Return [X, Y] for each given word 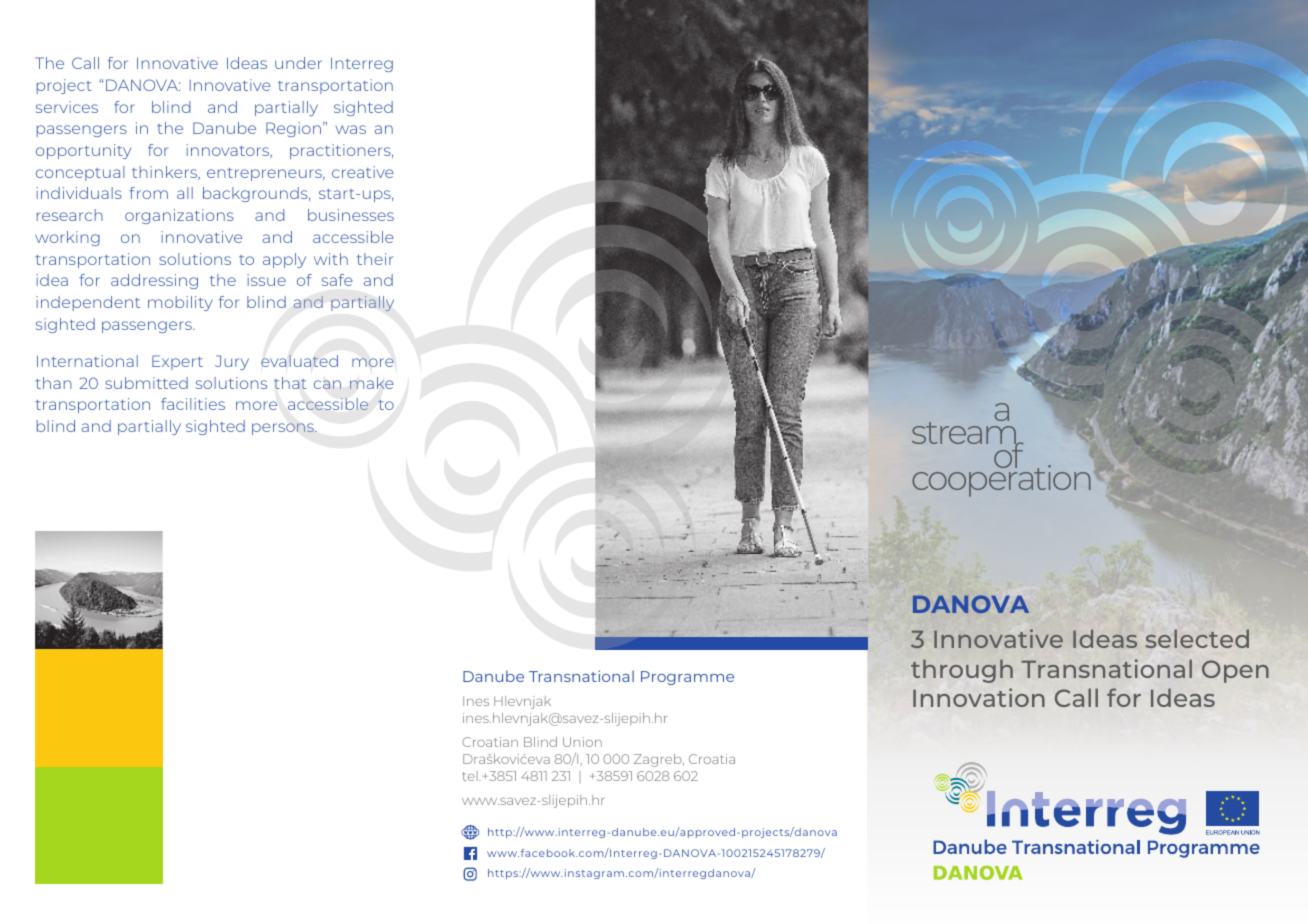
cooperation [1001, 480]
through [962, 671]
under [298, 63]
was [351, 129]
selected [1197, 638]
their [375, 259]
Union [582, 742]
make [372, 383]
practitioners [341, 151]
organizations [179, 216]
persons [284, 429]
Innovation [979, 697]
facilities [193, 404]
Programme [687, 678]
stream [965, 434]
